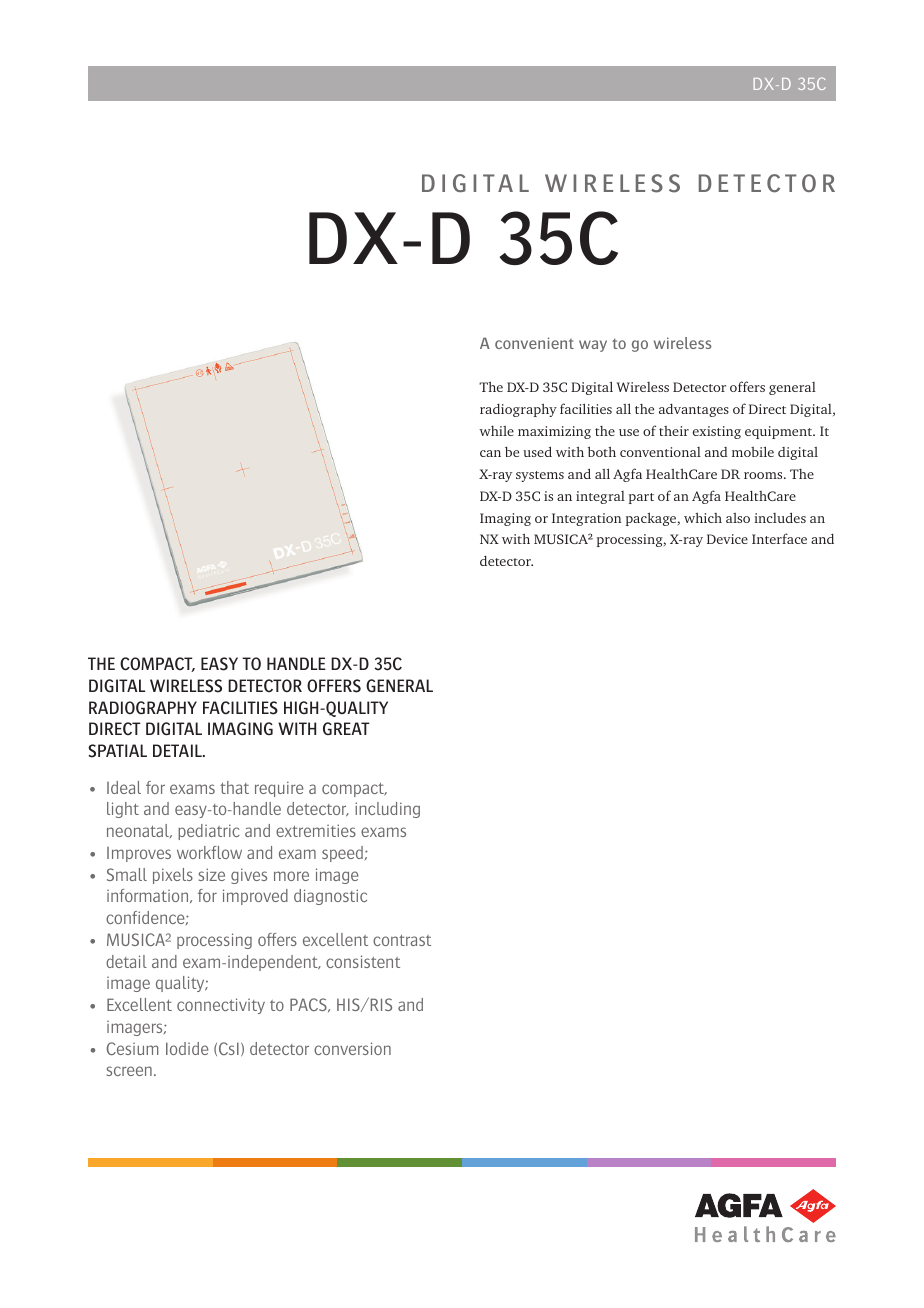 This document has width=924, height=1308. I want to click on spatial, so click(117, 751).
